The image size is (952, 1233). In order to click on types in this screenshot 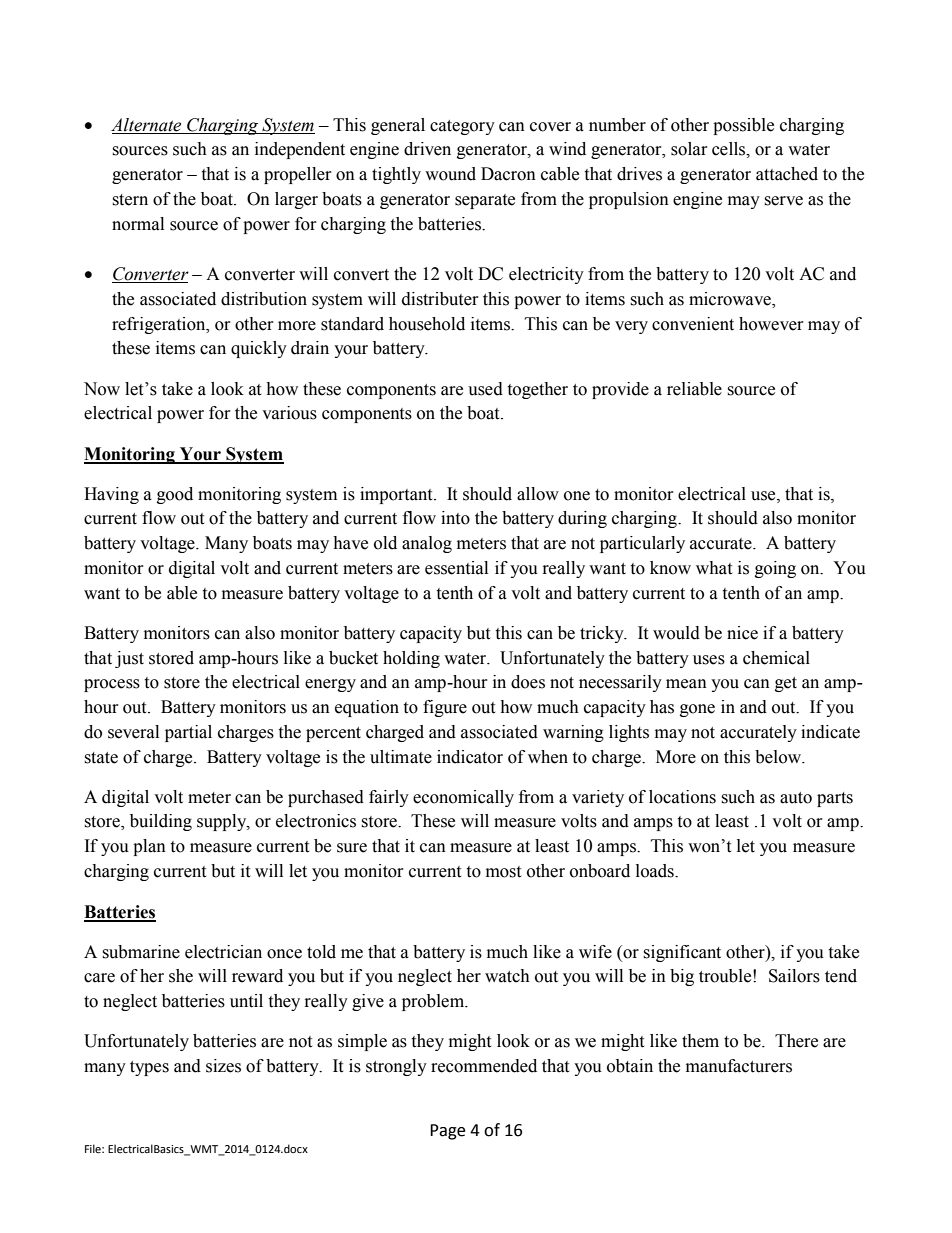, I will do `click(149, 1068)`.
